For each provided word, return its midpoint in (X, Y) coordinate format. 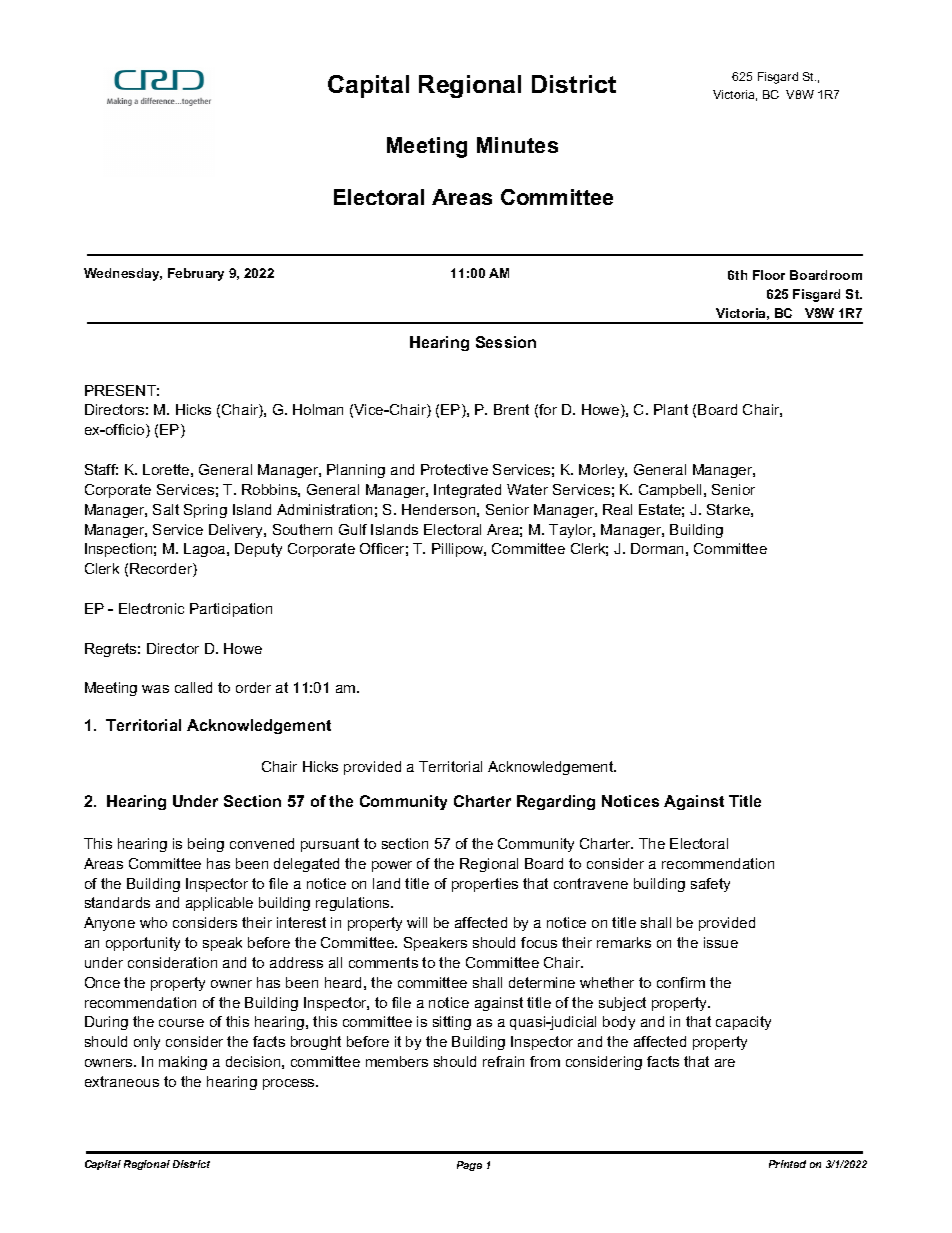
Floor (769, 275)
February (196, 274)
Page (469, 1166)
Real (617, 509)
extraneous (122, 1081)
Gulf (353, 529)
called (193, 687)
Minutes (517, 145)
